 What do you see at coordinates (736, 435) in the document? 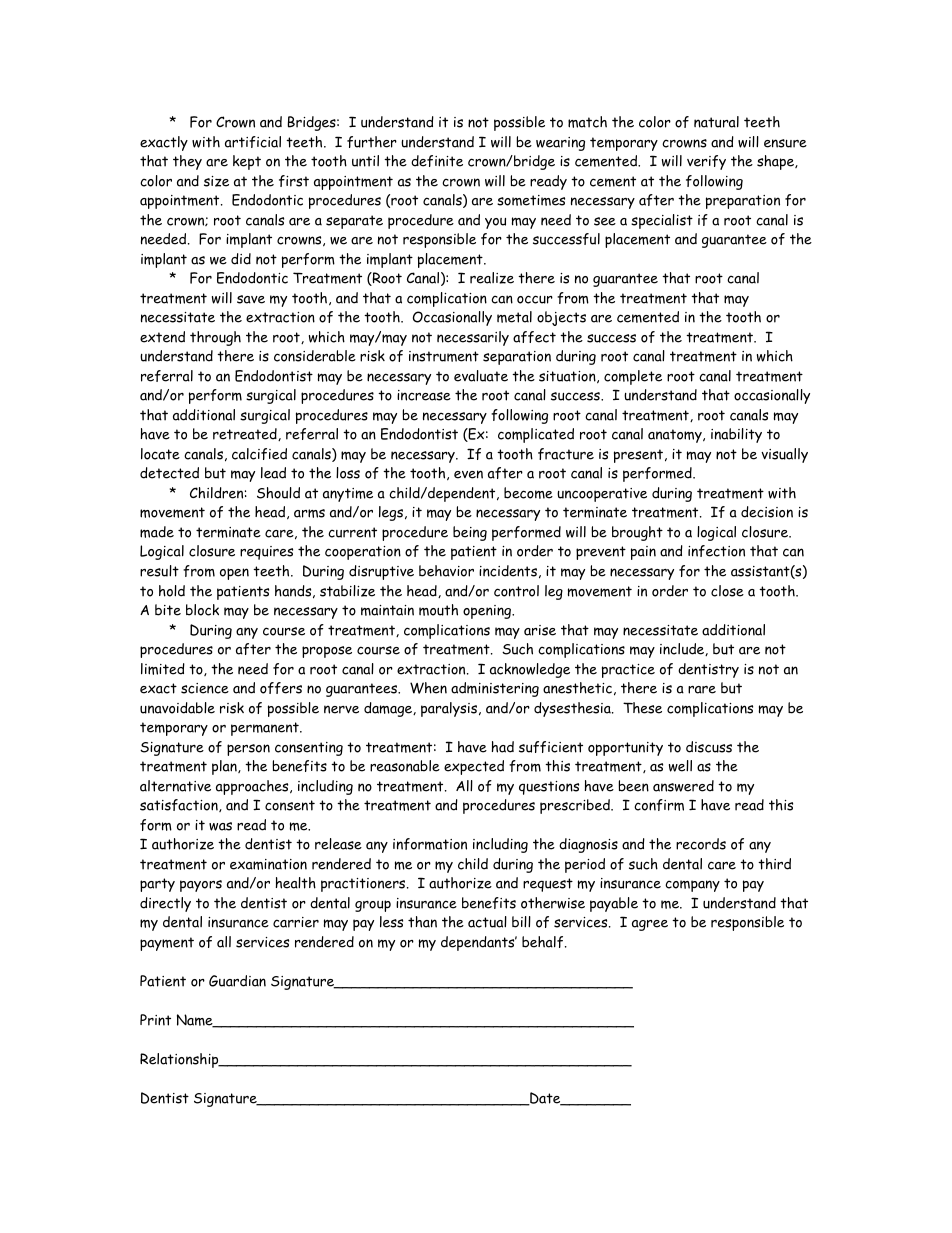
I see `inability` at bounding box center [736, 435].
